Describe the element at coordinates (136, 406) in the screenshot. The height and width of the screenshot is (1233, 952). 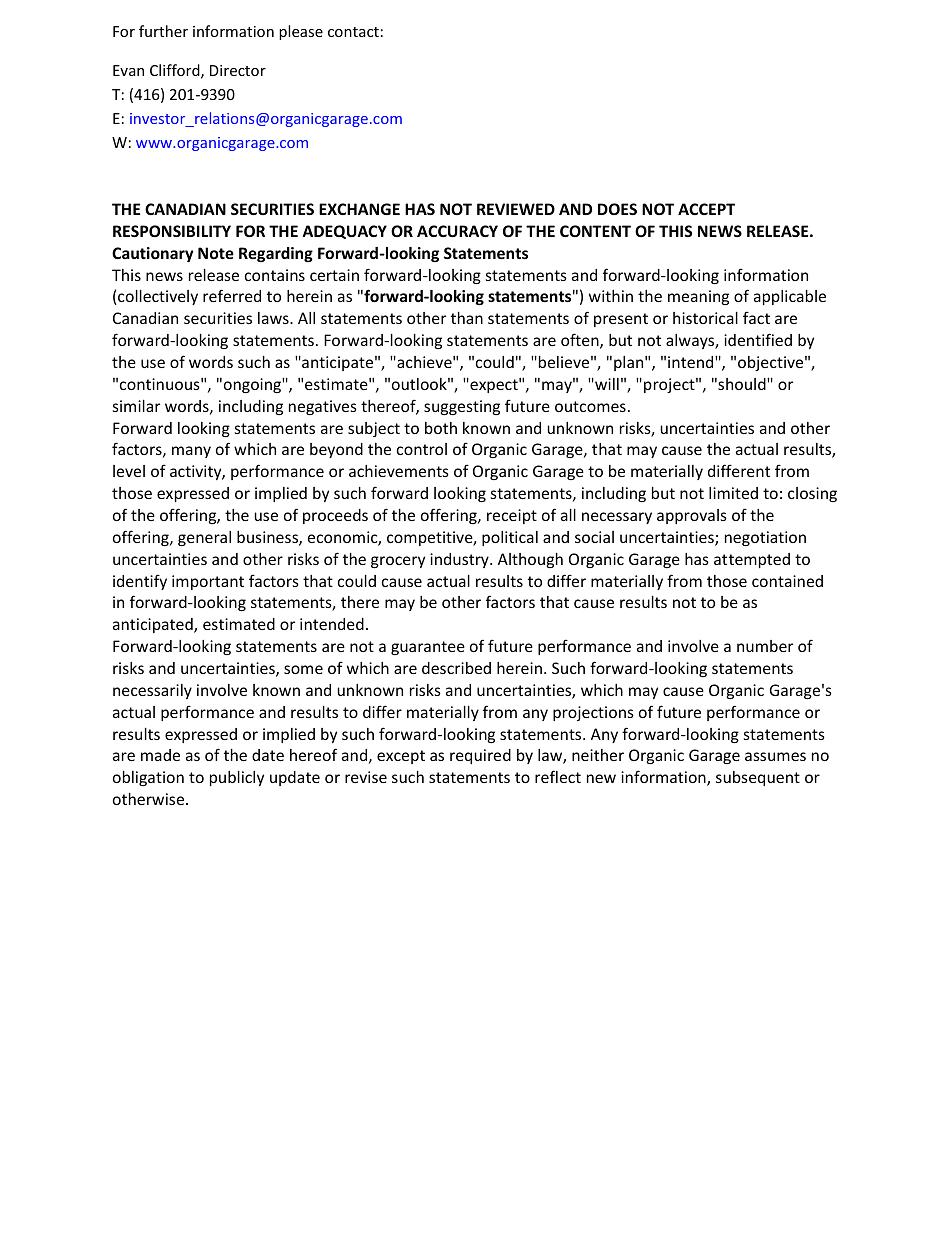
I see `similar` at that location.
